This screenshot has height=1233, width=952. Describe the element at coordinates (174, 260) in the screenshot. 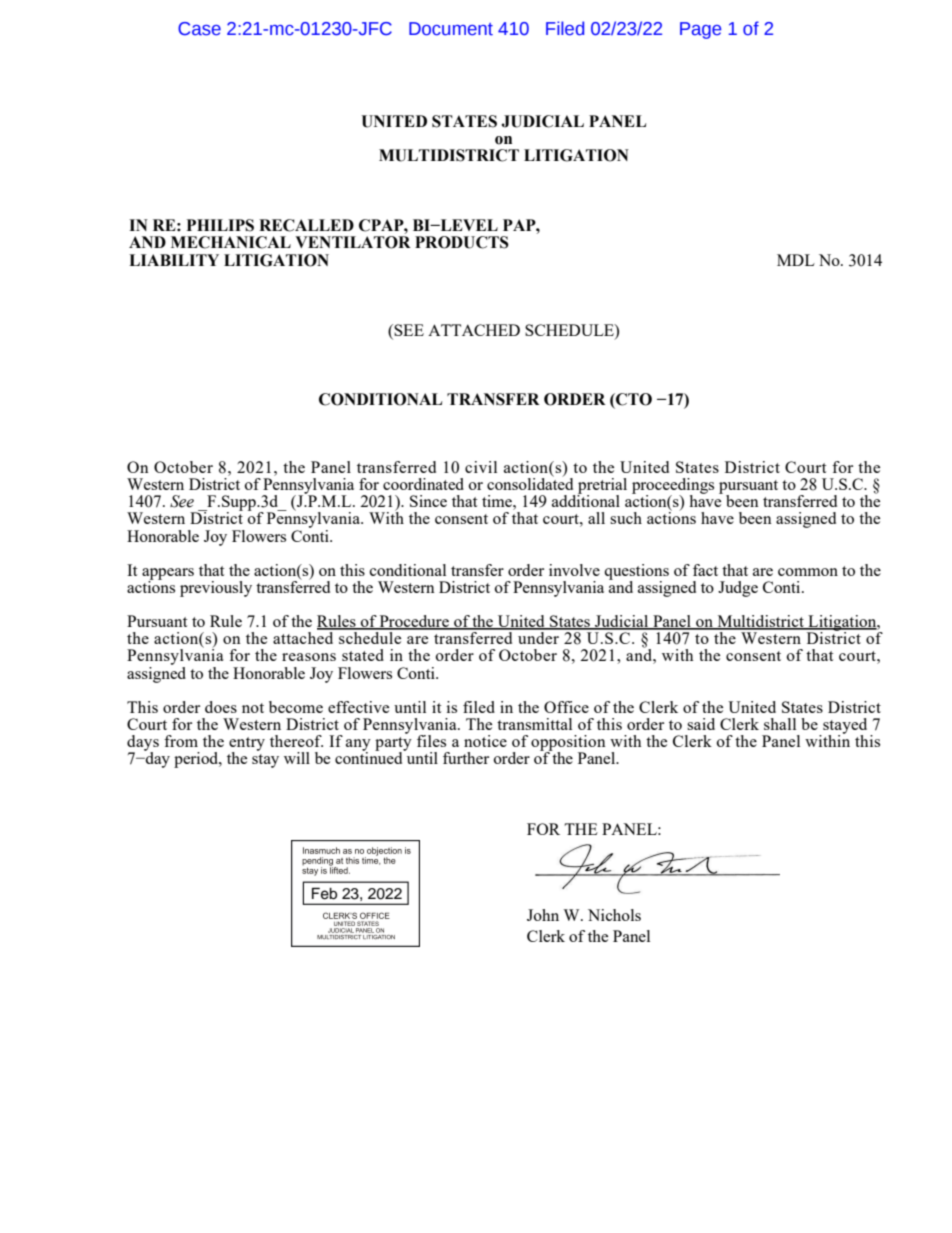

I see `LIABILITY` at that location.
